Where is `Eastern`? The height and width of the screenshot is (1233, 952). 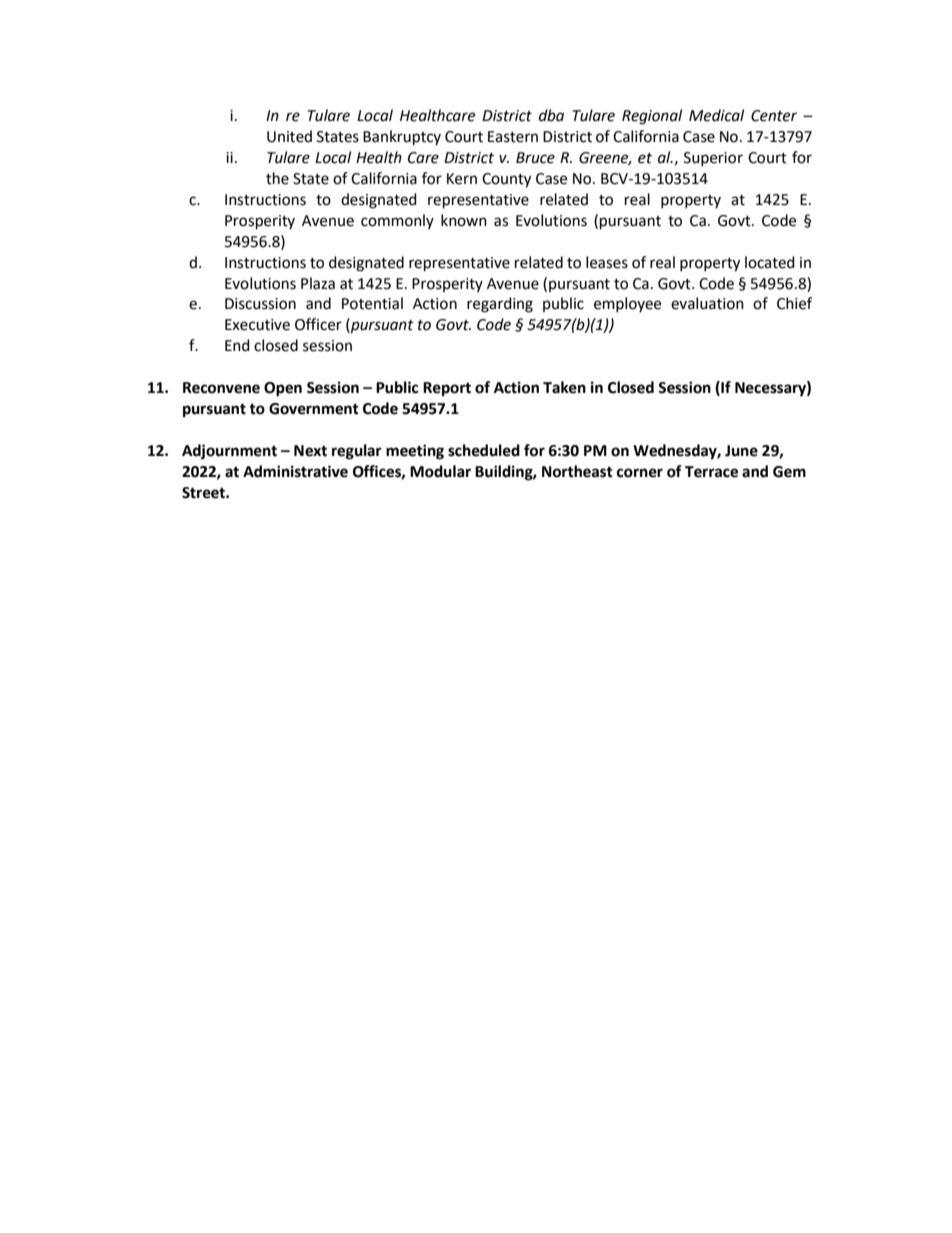
Eastern is located at coordinates (513, 137).
